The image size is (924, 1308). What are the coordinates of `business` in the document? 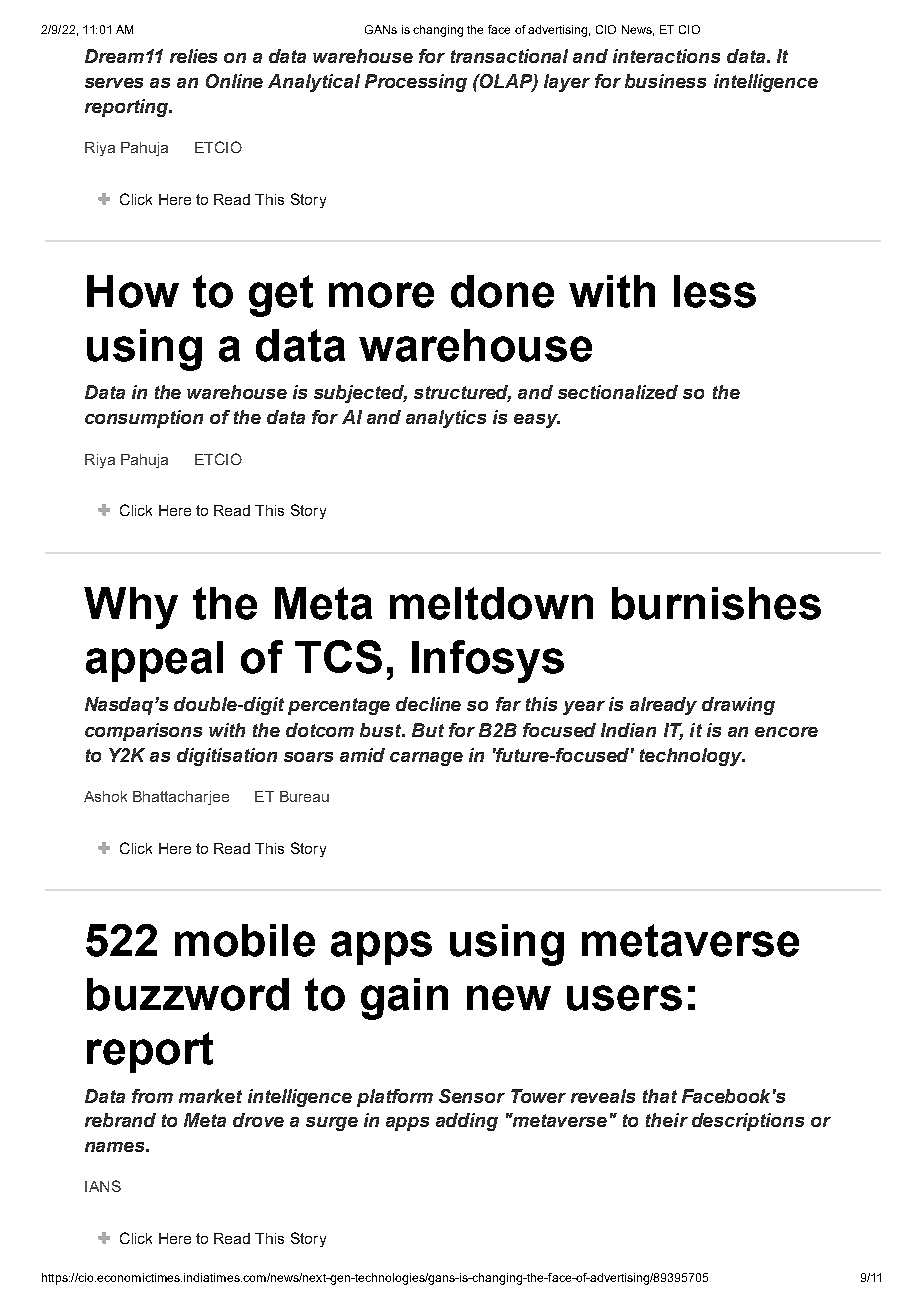 It's located at (665, 81).
